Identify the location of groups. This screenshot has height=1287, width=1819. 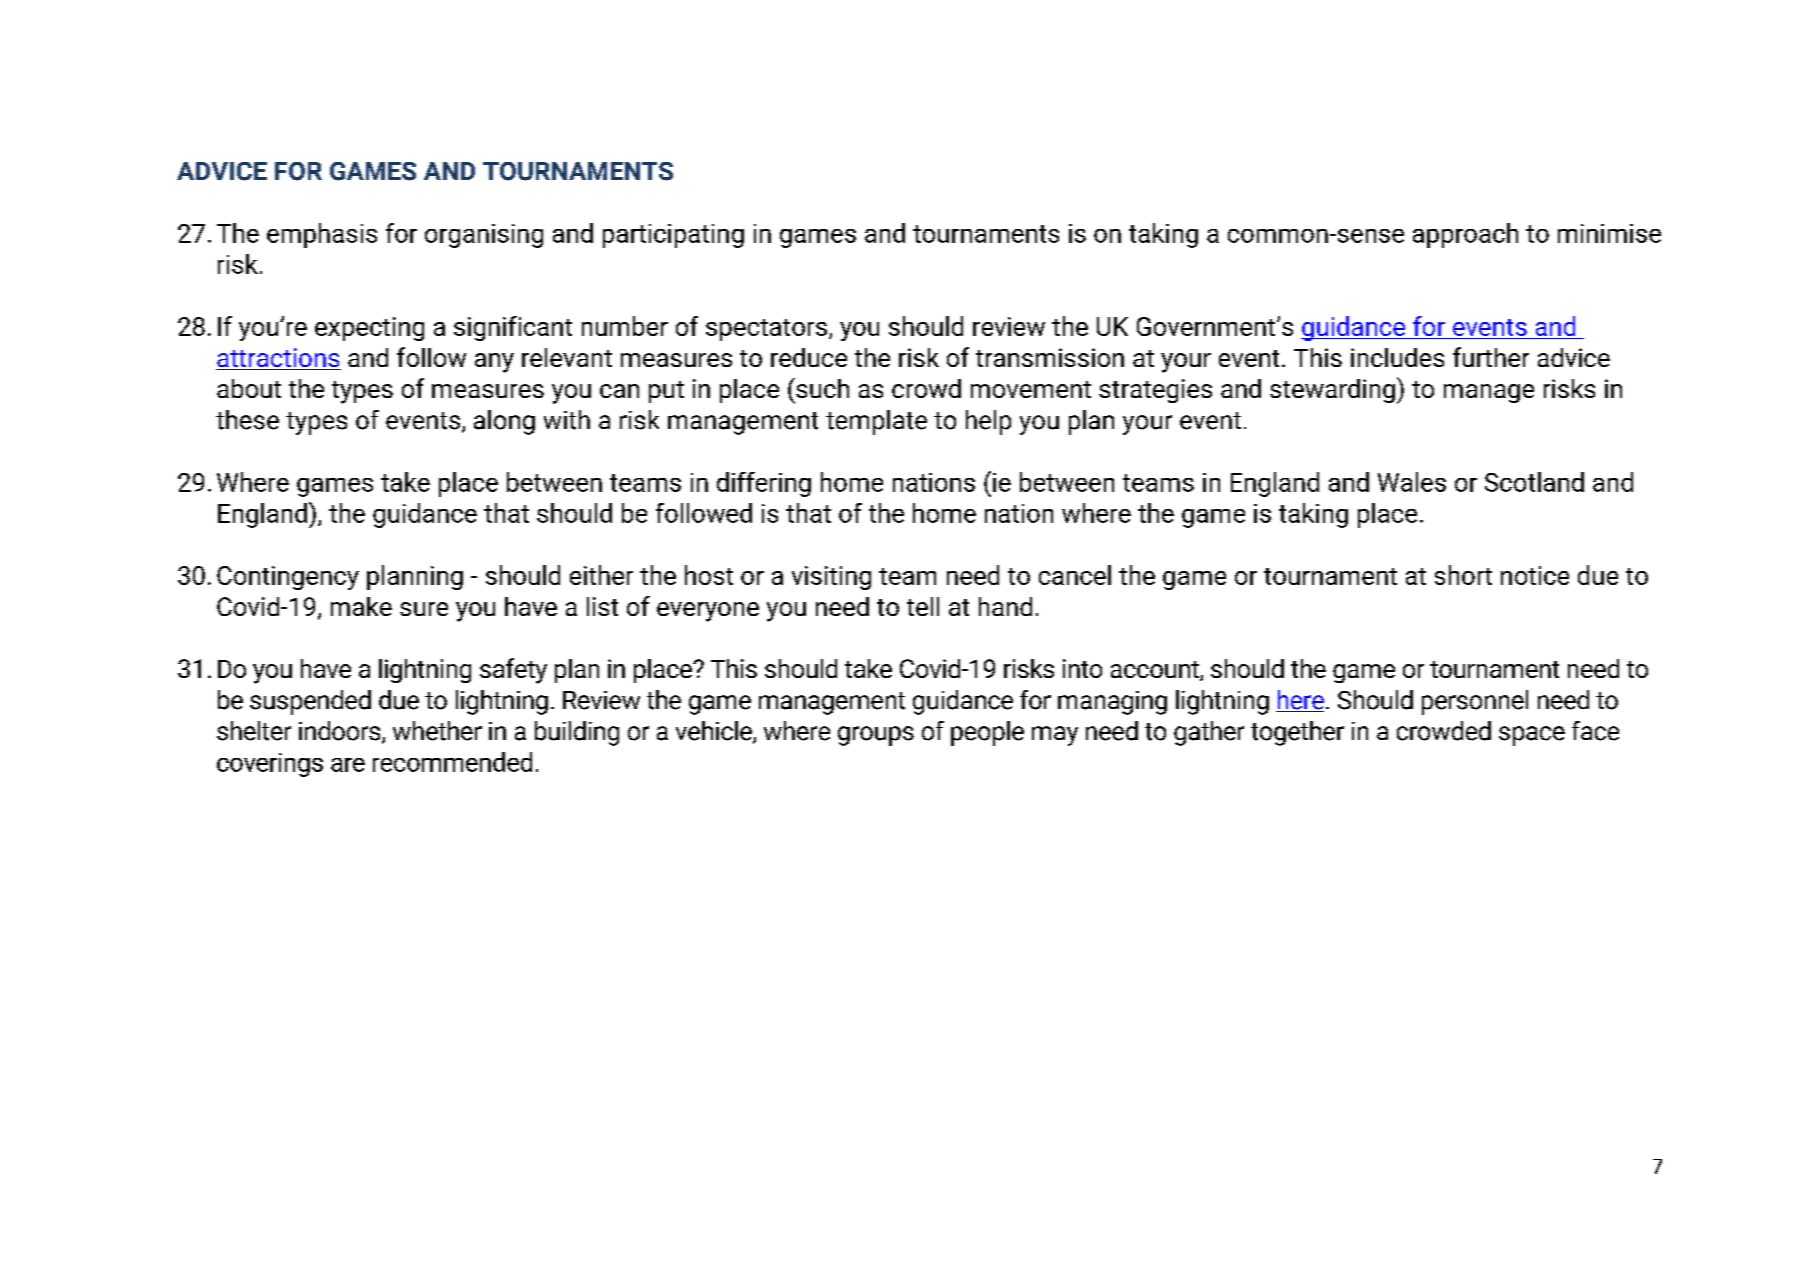
(876, 736).
